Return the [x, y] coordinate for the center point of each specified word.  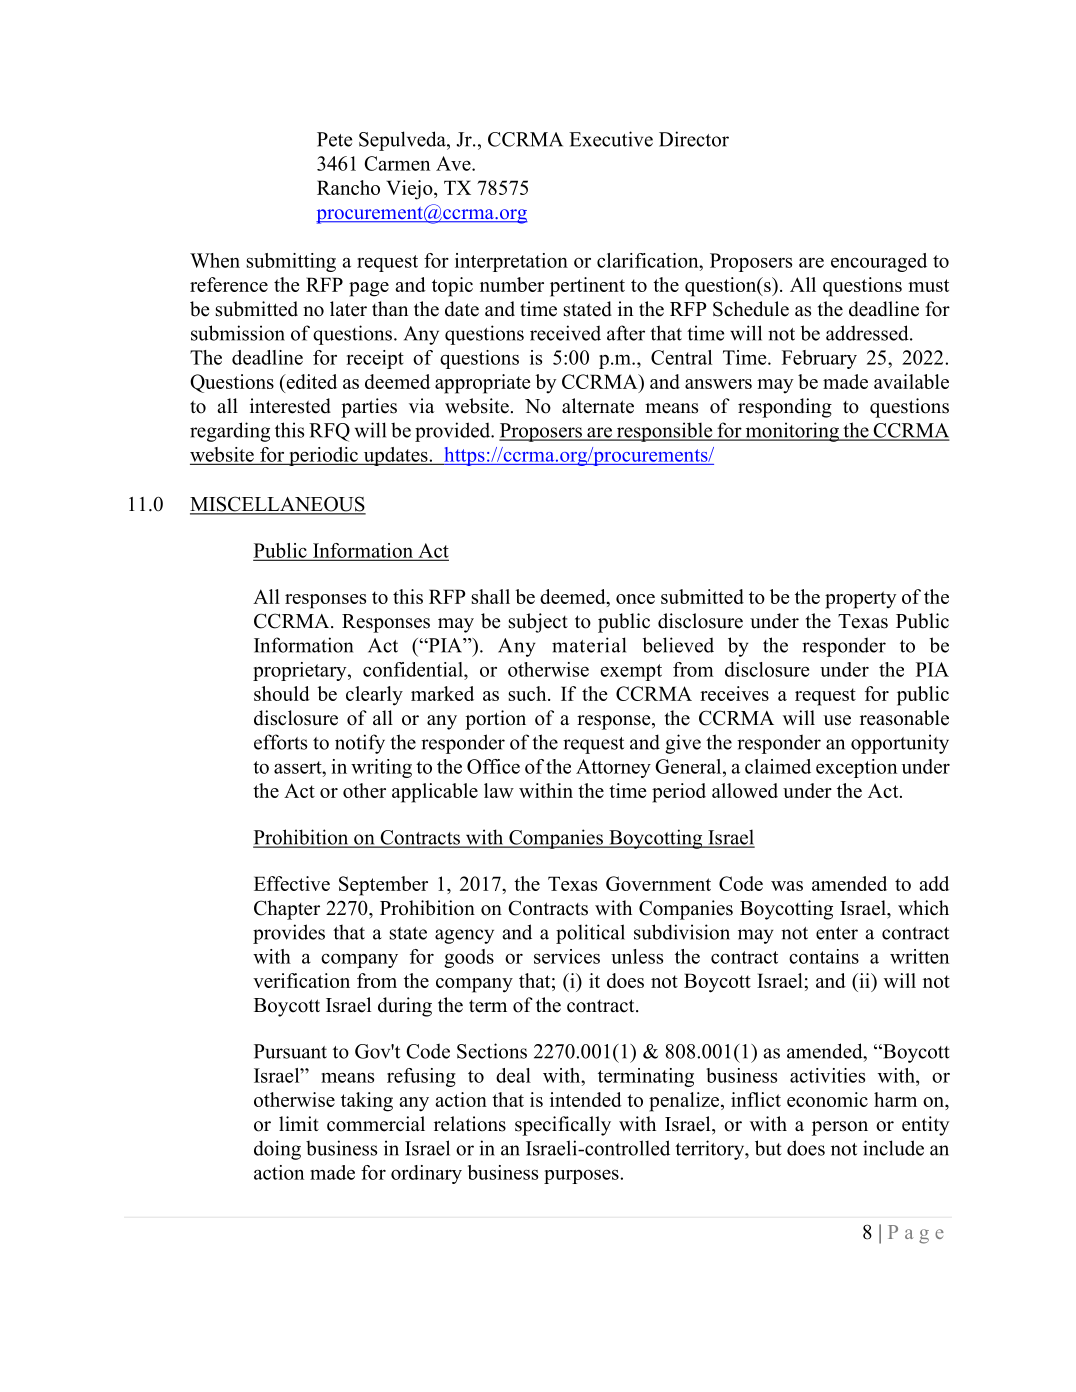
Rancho [348, 187]
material [589, 645]
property [860, 600]
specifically [563, 1126]
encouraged [879, 262]
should [282, 693]
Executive [611, 139]
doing [277, 1150]
